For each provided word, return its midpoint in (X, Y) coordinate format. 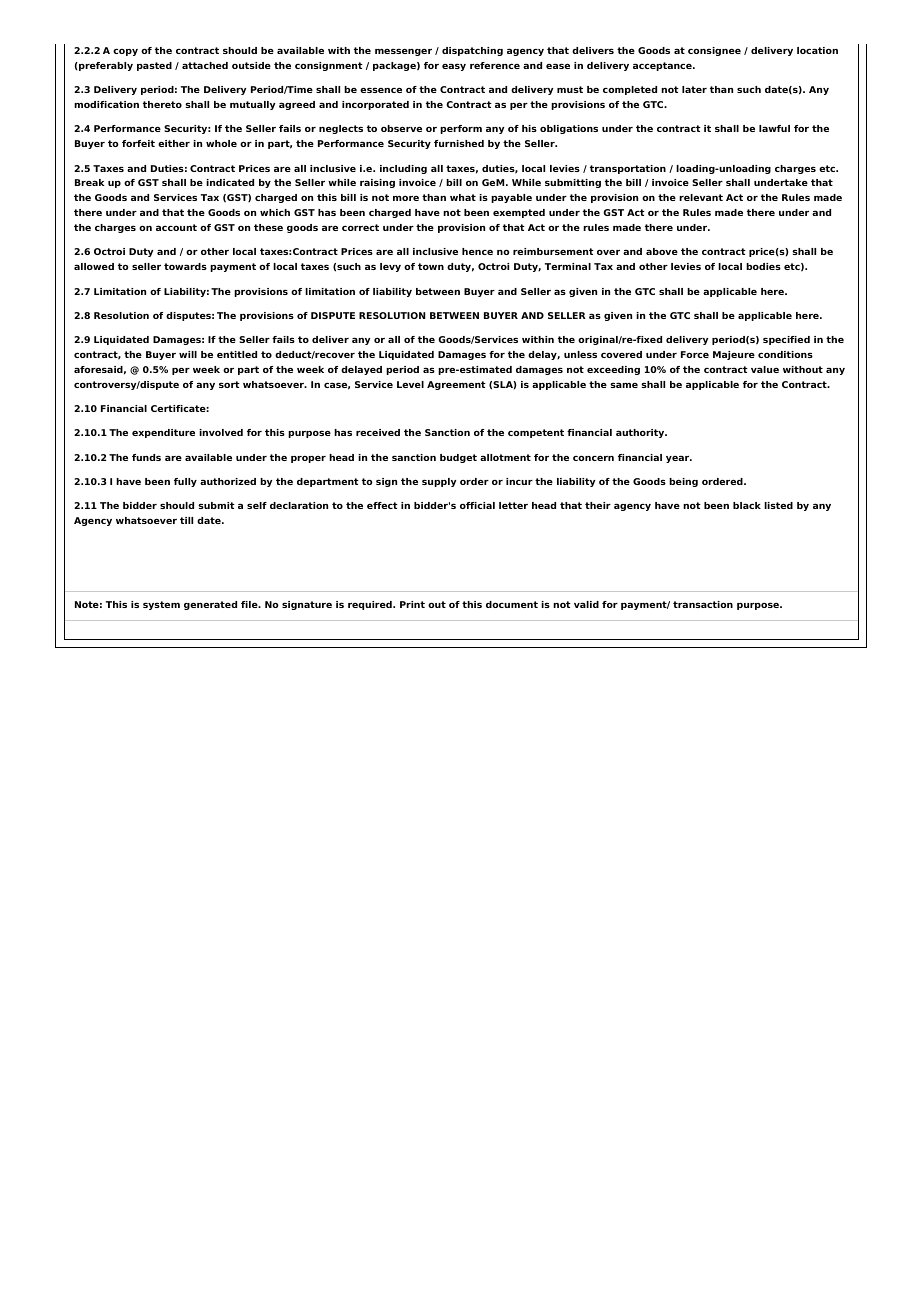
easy (454, 67)
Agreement (456, 385)
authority (641, 433)
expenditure (163, 433)
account (176, 227)
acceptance (663, 66)
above (662, 251)
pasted (154, 66)
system (161, 605)
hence (477, 251)
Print (412, 604)
